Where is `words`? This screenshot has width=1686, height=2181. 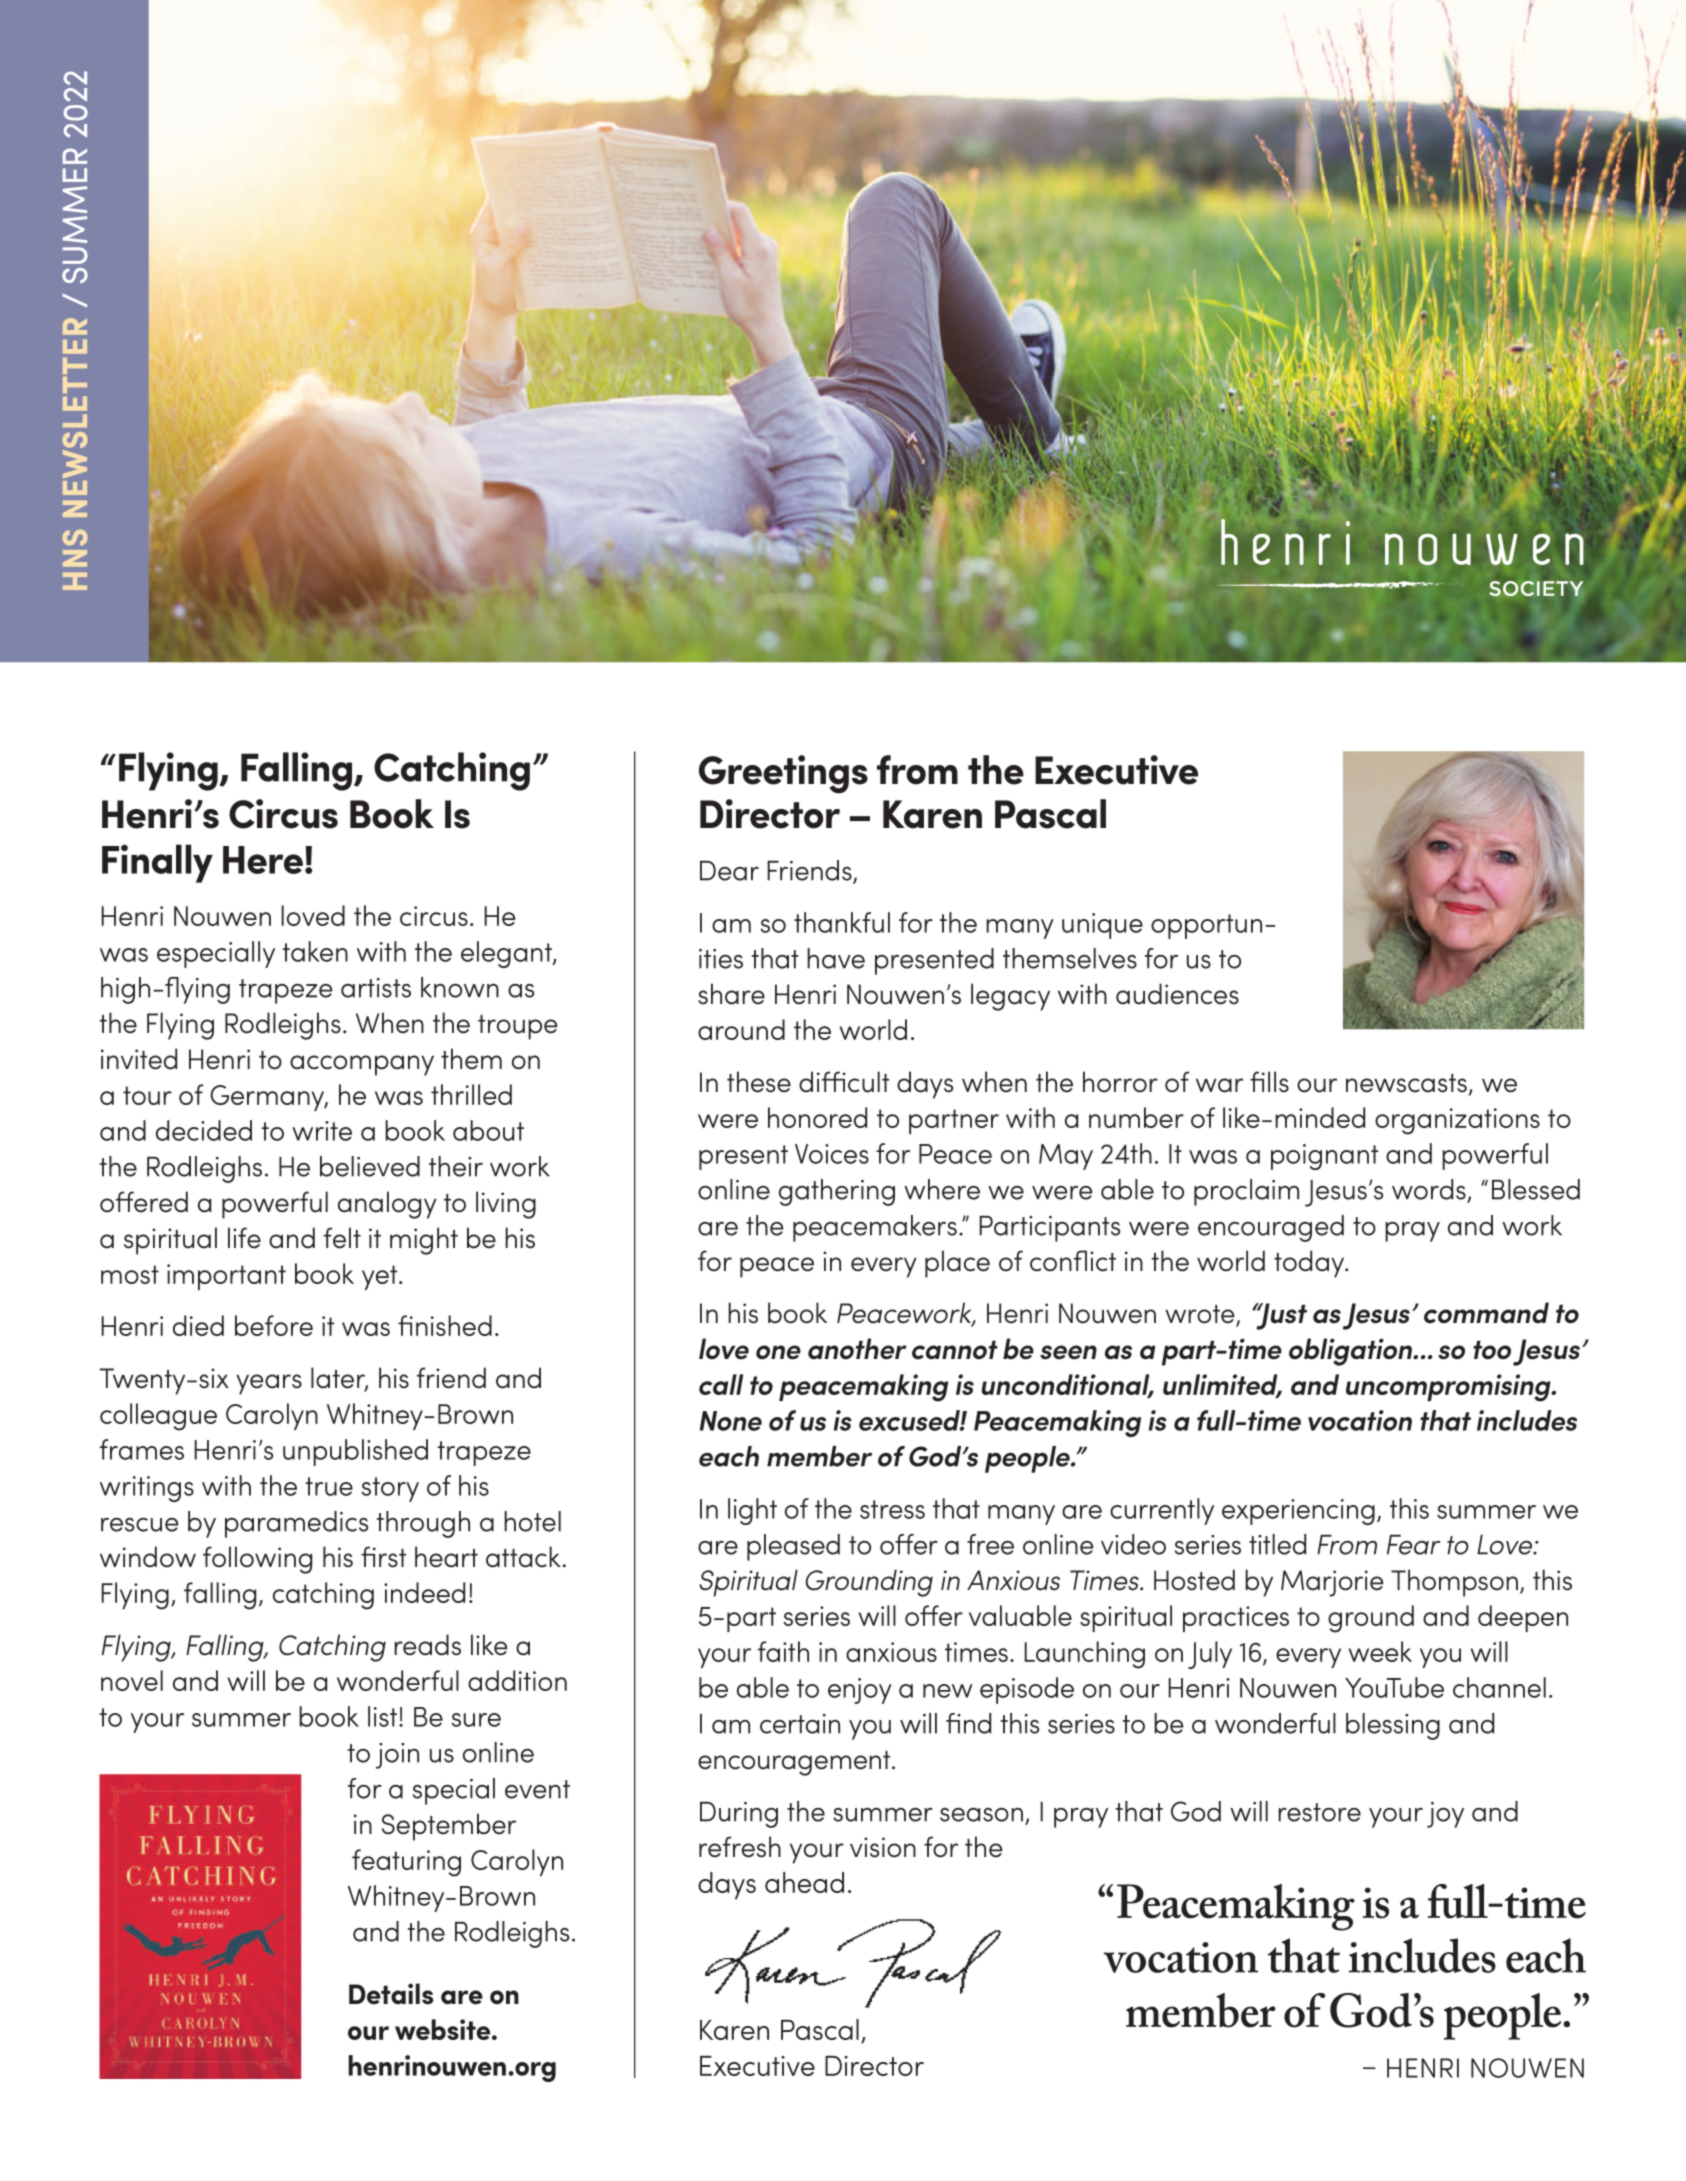
words is located at coordinates (1430, 1190).
